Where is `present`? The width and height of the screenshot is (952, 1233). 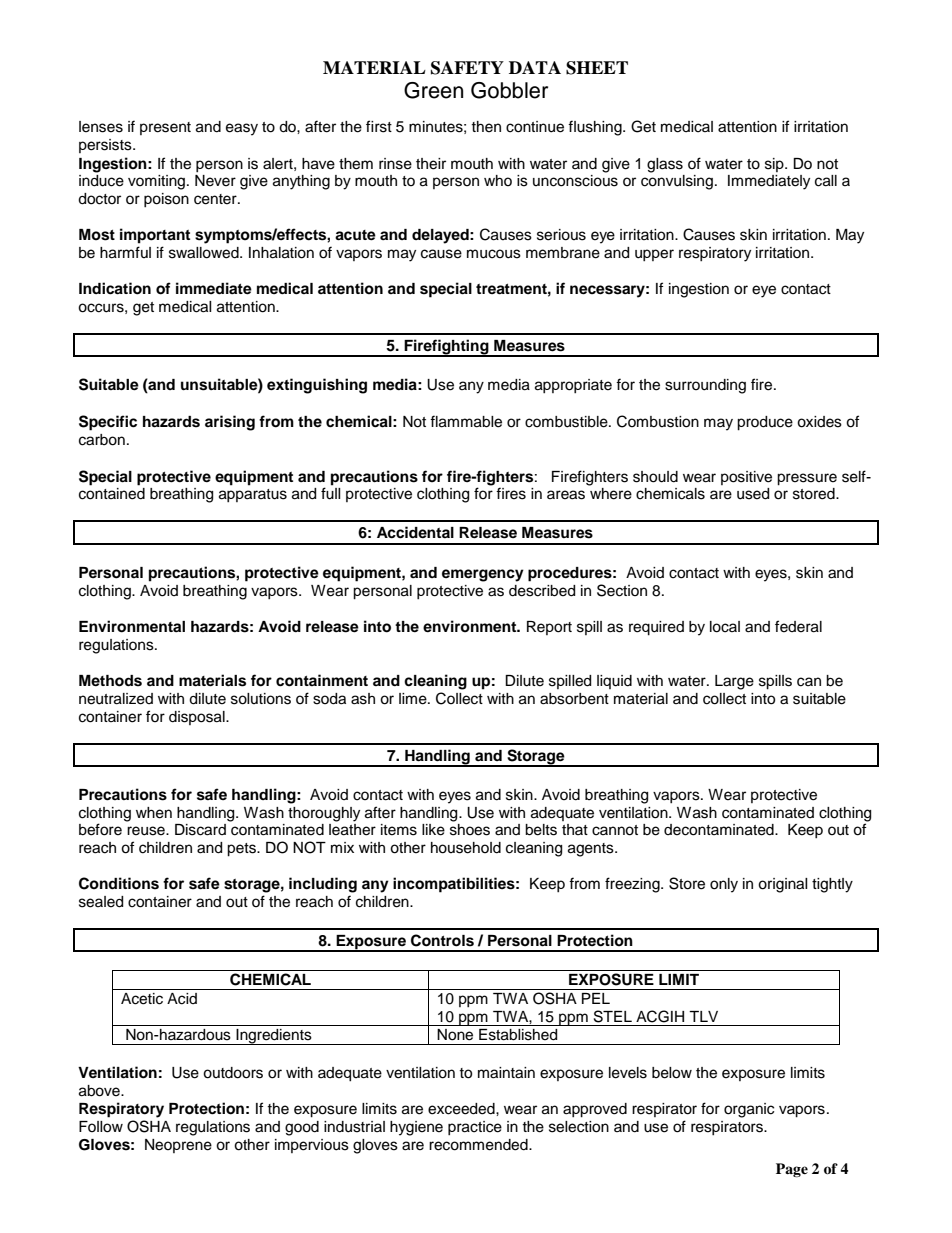
present is located at coordinates (165, 128).
